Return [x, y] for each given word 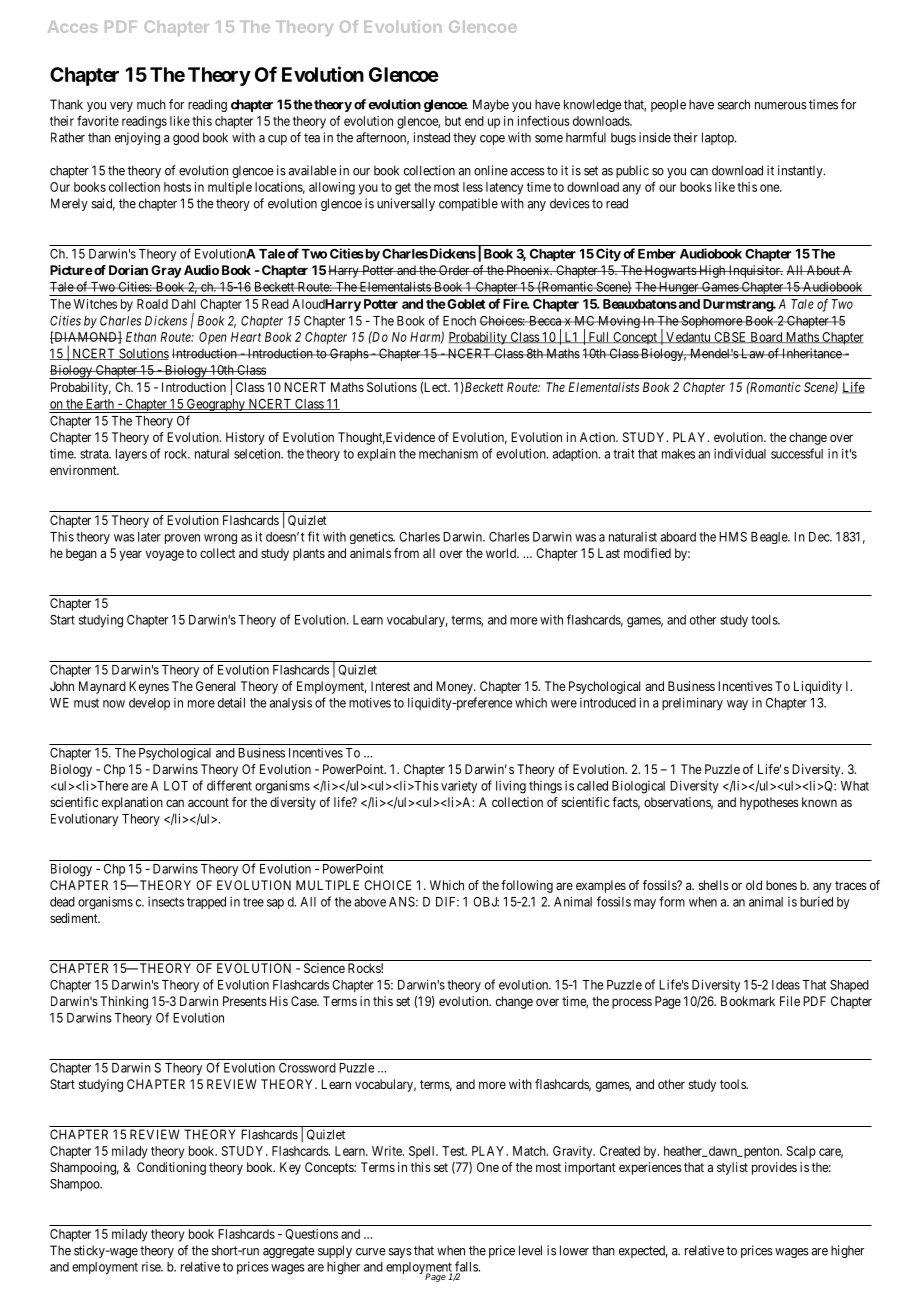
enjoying [137, 138]
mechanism [448, 454]
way [737, 705]
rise [152, 1267]
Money [455, 687]
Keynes [149, 687]
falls [467, 1267]
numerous [781, 106]
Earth [99, 404]
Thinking [124, 1002]
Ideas [786, 985]
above [370, 902]
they [464, 138]
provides [774, 1168]
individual [740, 453]
